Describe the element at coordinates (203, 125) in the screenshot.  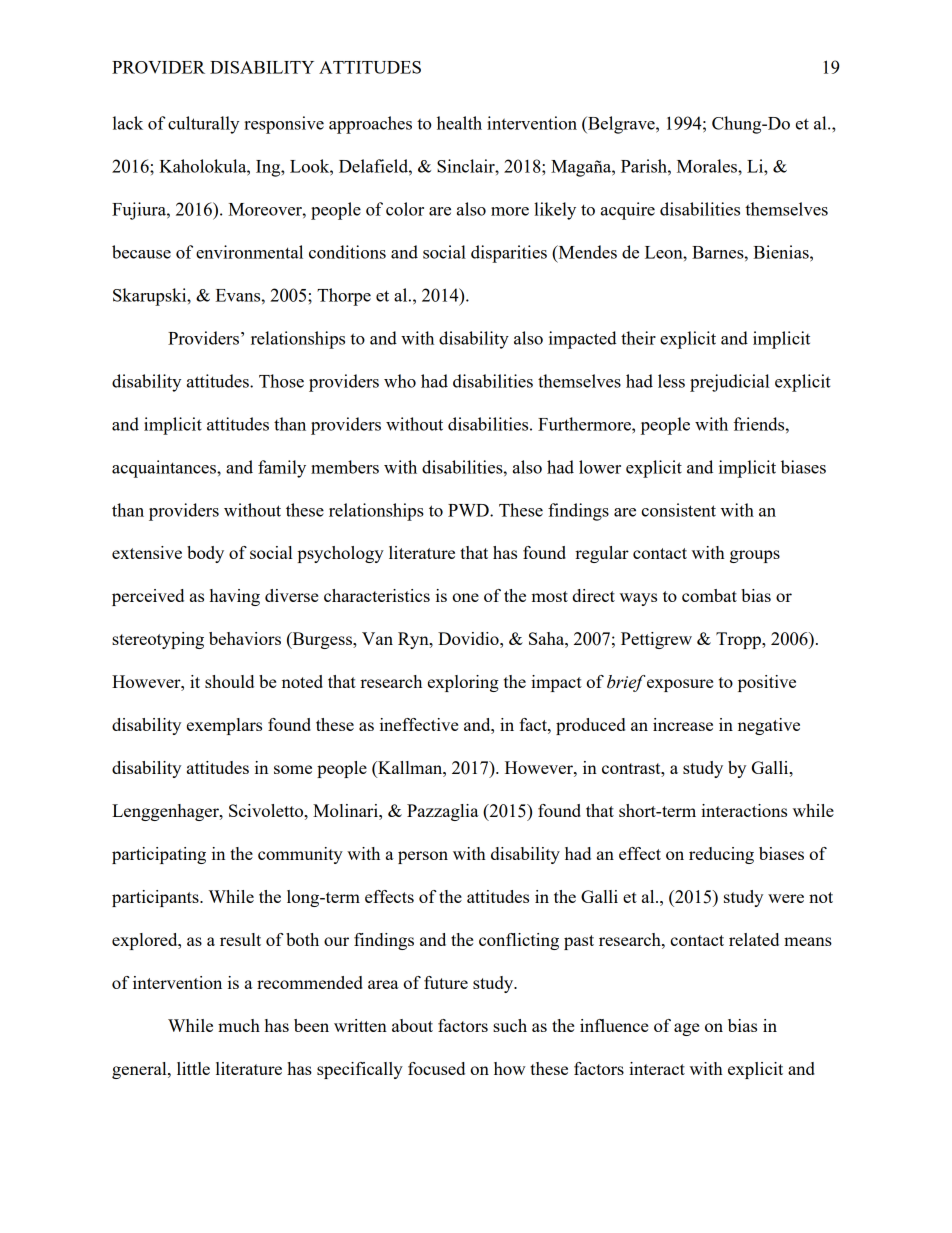
I see `culturally` at that location.
